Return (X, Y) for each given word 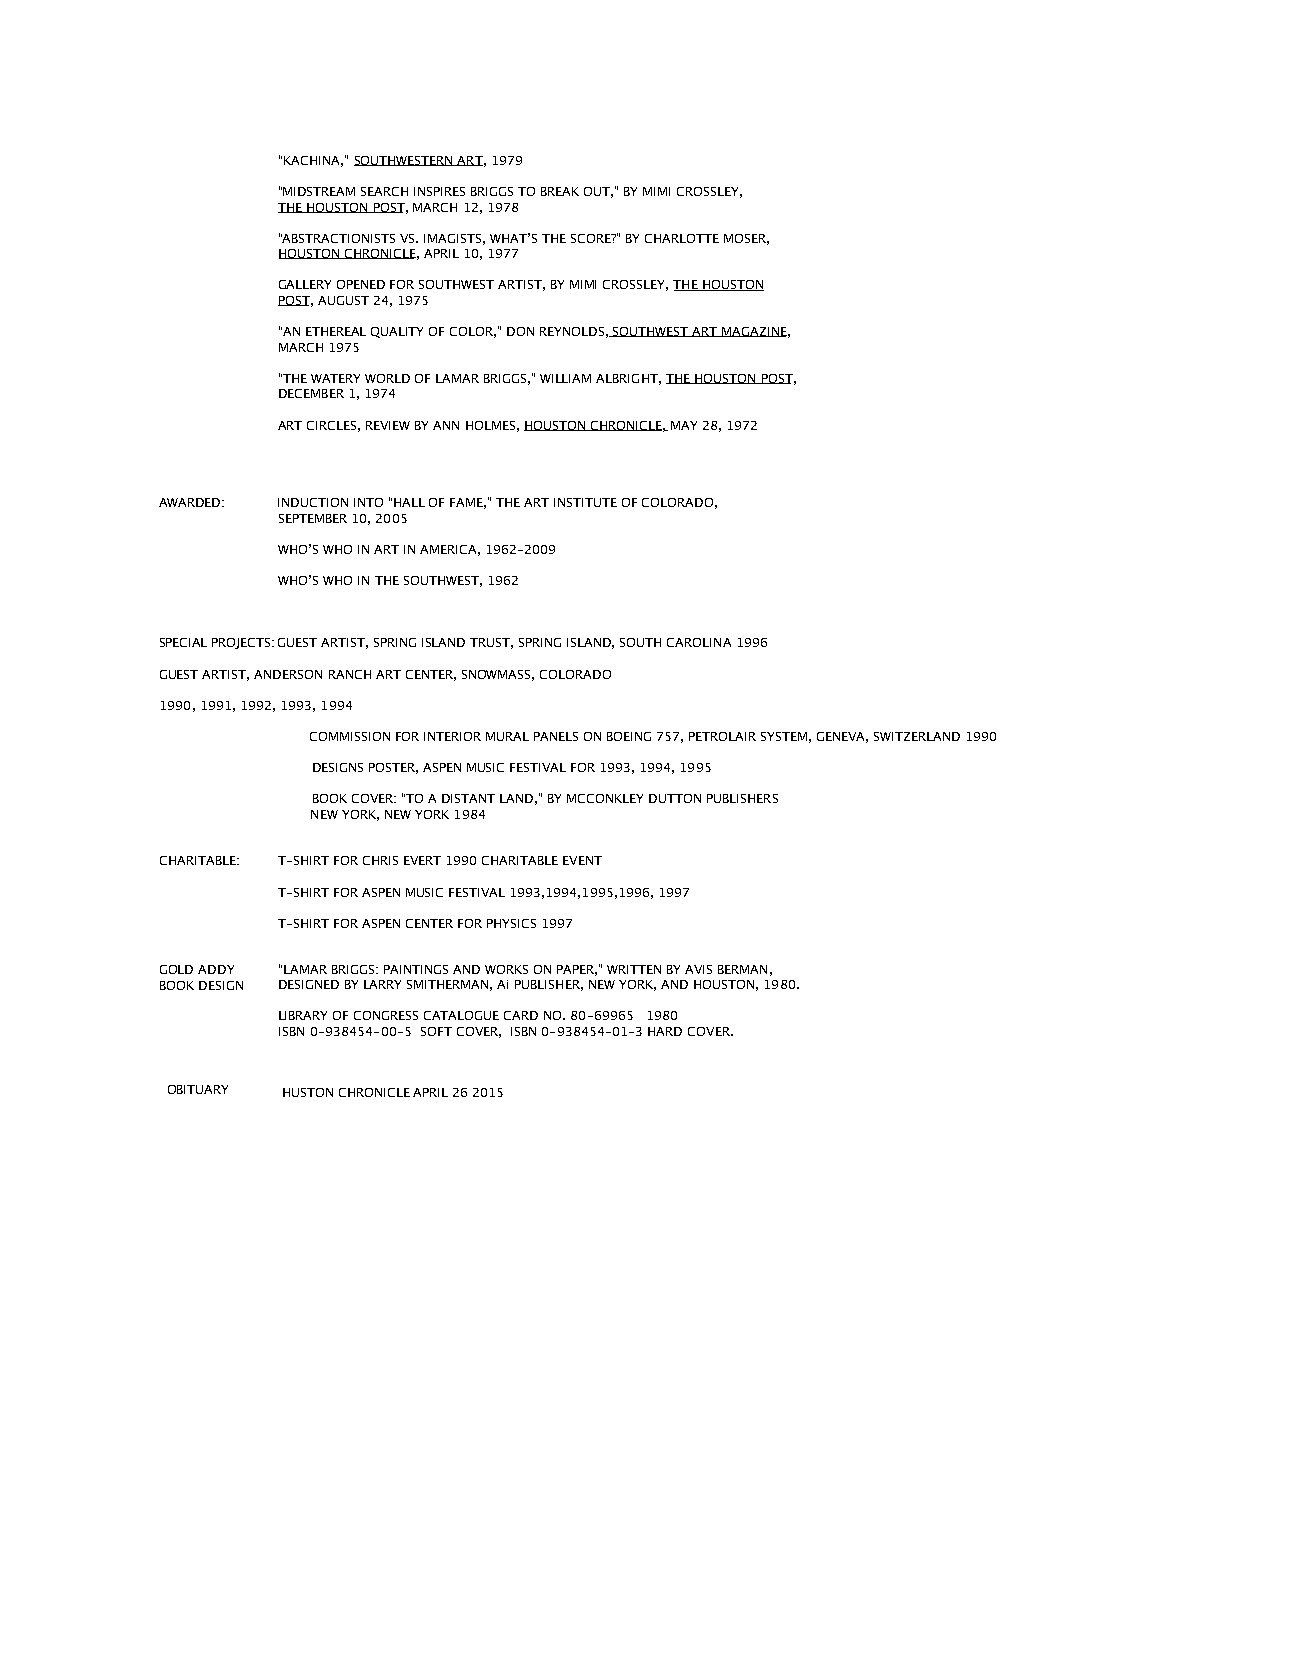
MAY (684, 425)
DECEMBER (311, 393)
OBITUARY (198, 1089)
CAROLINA (699, 642)
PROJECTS (243, 643)
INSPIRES (439, 191)
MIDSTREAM (319, 191)
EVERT (422, 860)
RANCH (350, 674)
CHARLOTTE (682, 238)
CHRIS (380, 860)
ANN (446, 425)
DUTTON (675, 798)
